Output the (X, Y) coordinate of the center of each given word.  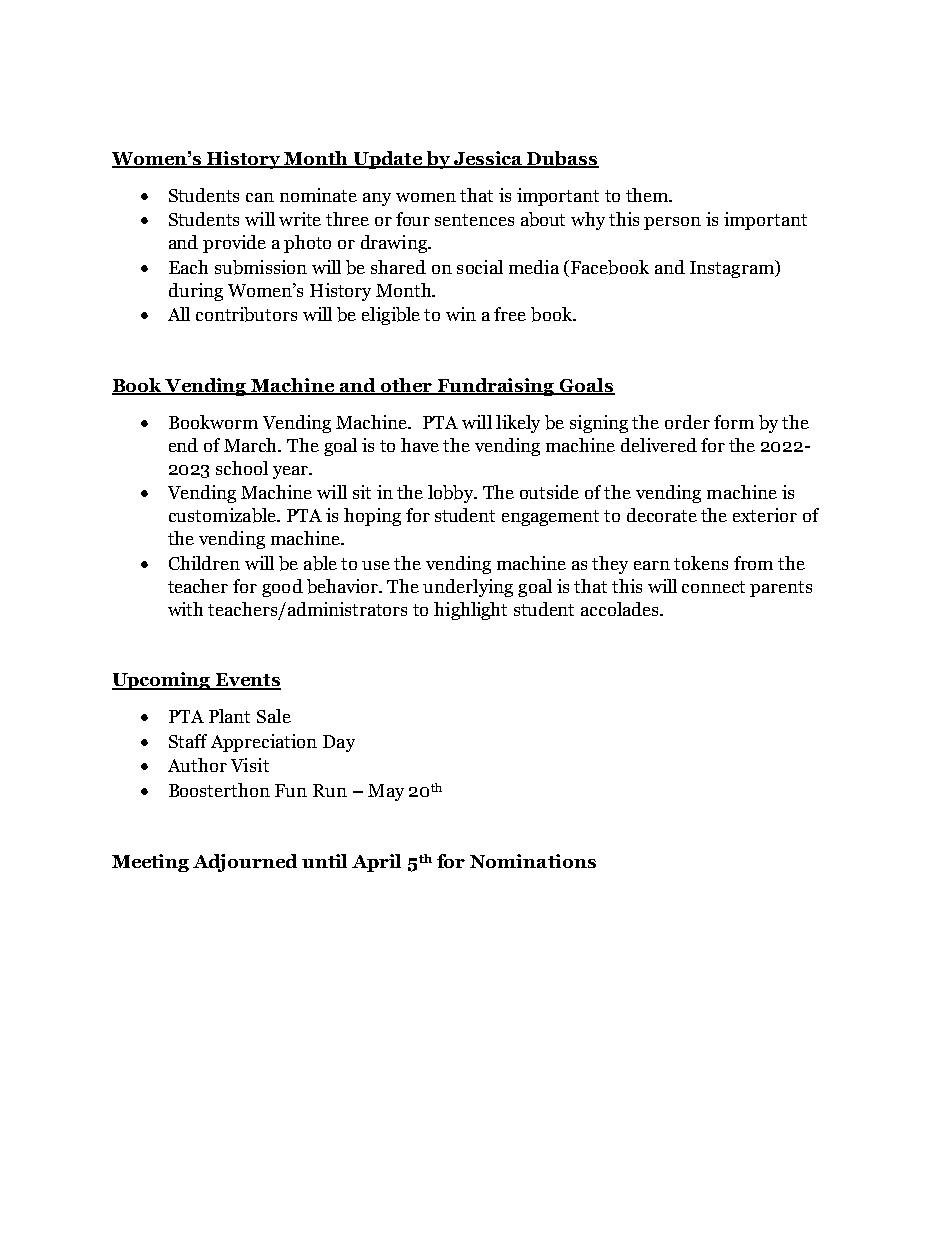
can (260, 197)
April (376, 863)
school (242, 468)
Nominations (533, 861)
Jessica (488, 159)
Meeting (150, 863)
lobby (452, 494)
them (648, 195)
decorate (662, 515)
